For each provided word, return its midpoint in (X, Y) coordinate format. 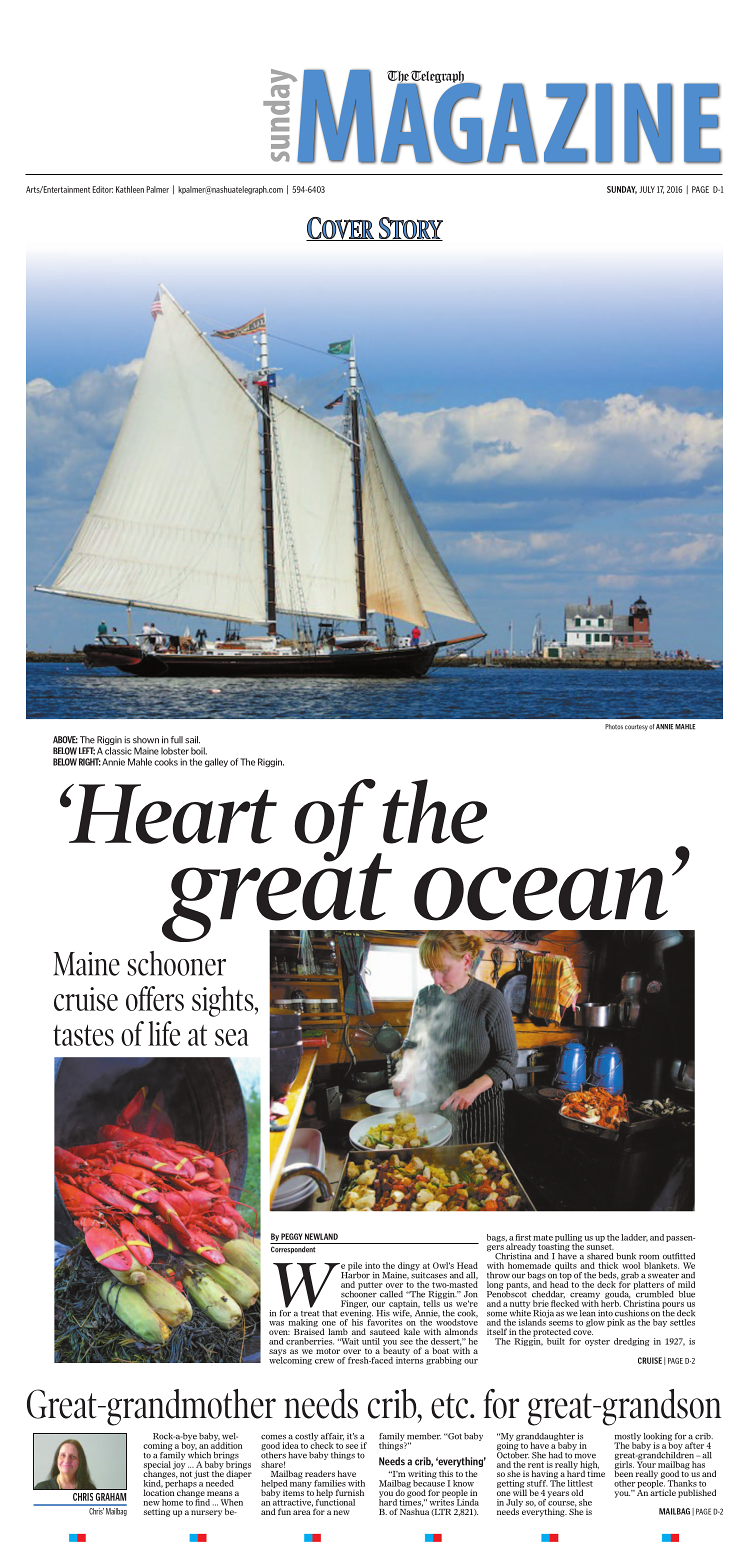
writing (422, 1475)
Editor (103, 189)
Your (646, 1463)
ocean (541, 894)
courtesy (636, 727)
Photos (614, 727)
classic (118, 751)
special (157, 1466)
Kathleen (130, 189)
